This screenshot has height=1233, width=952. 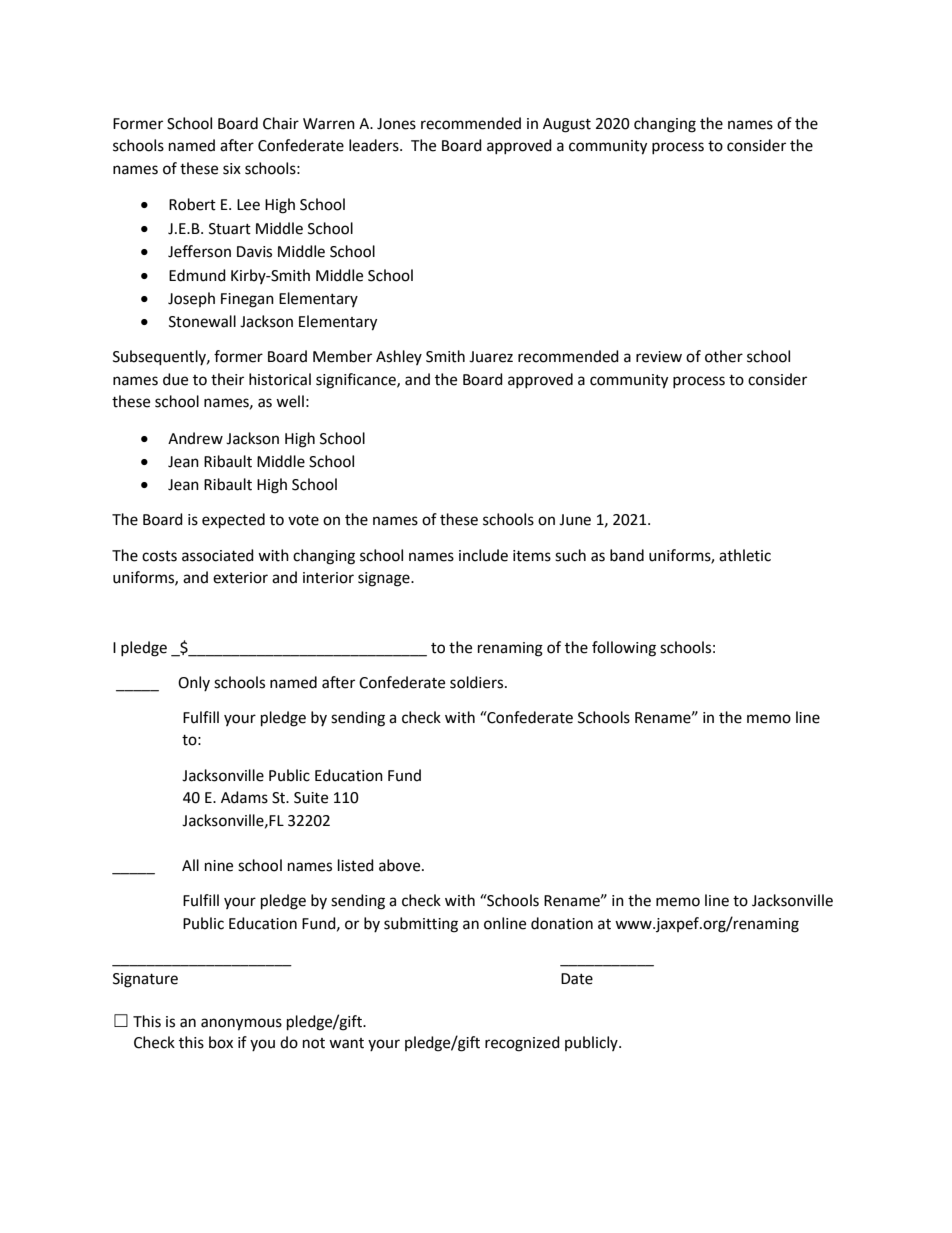 What do you see at coordinates (396, 124) in the screenshot?
I see `Jones` at bounding box center [396, 124].
